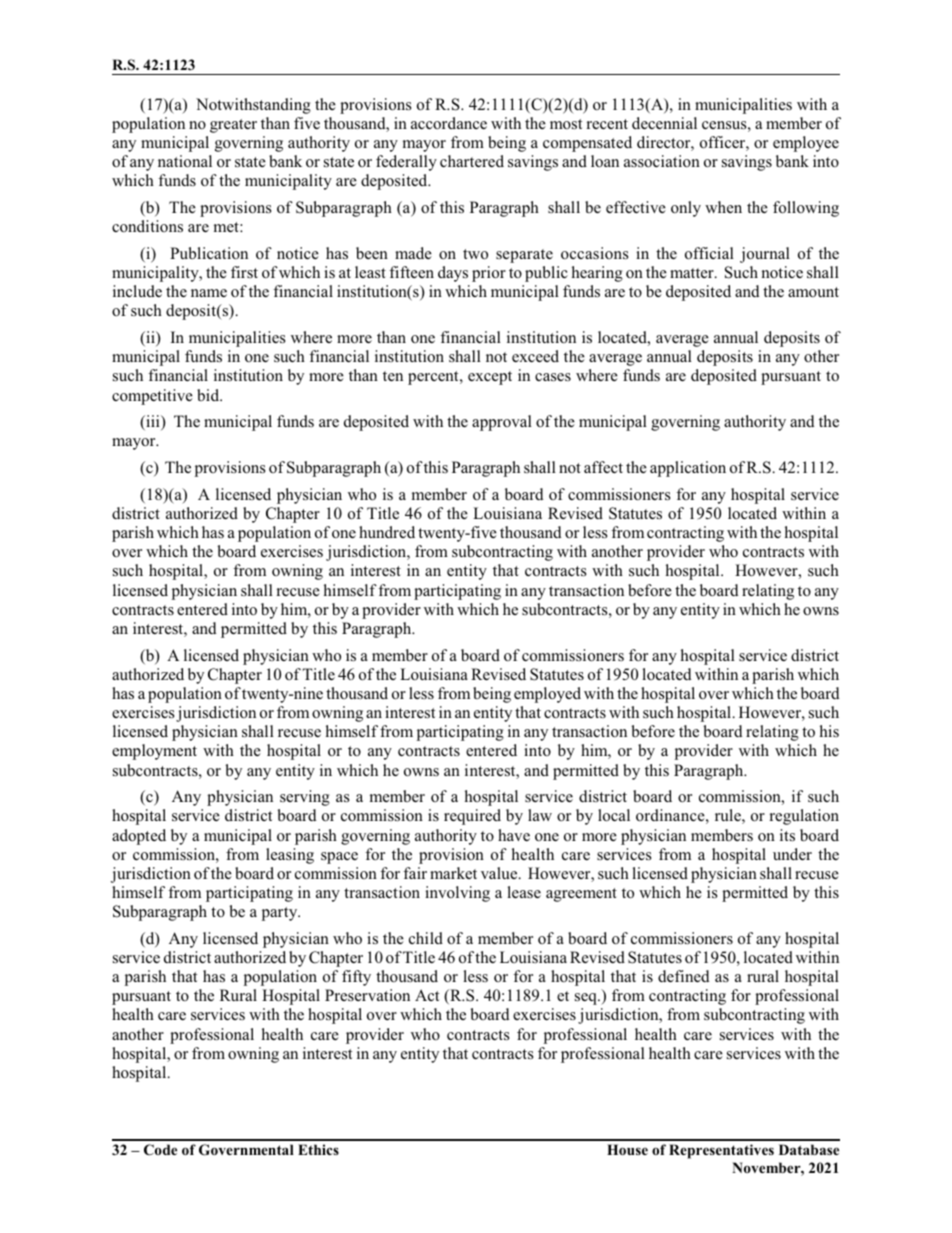  I want to click on Code, so click(160, 1150).
